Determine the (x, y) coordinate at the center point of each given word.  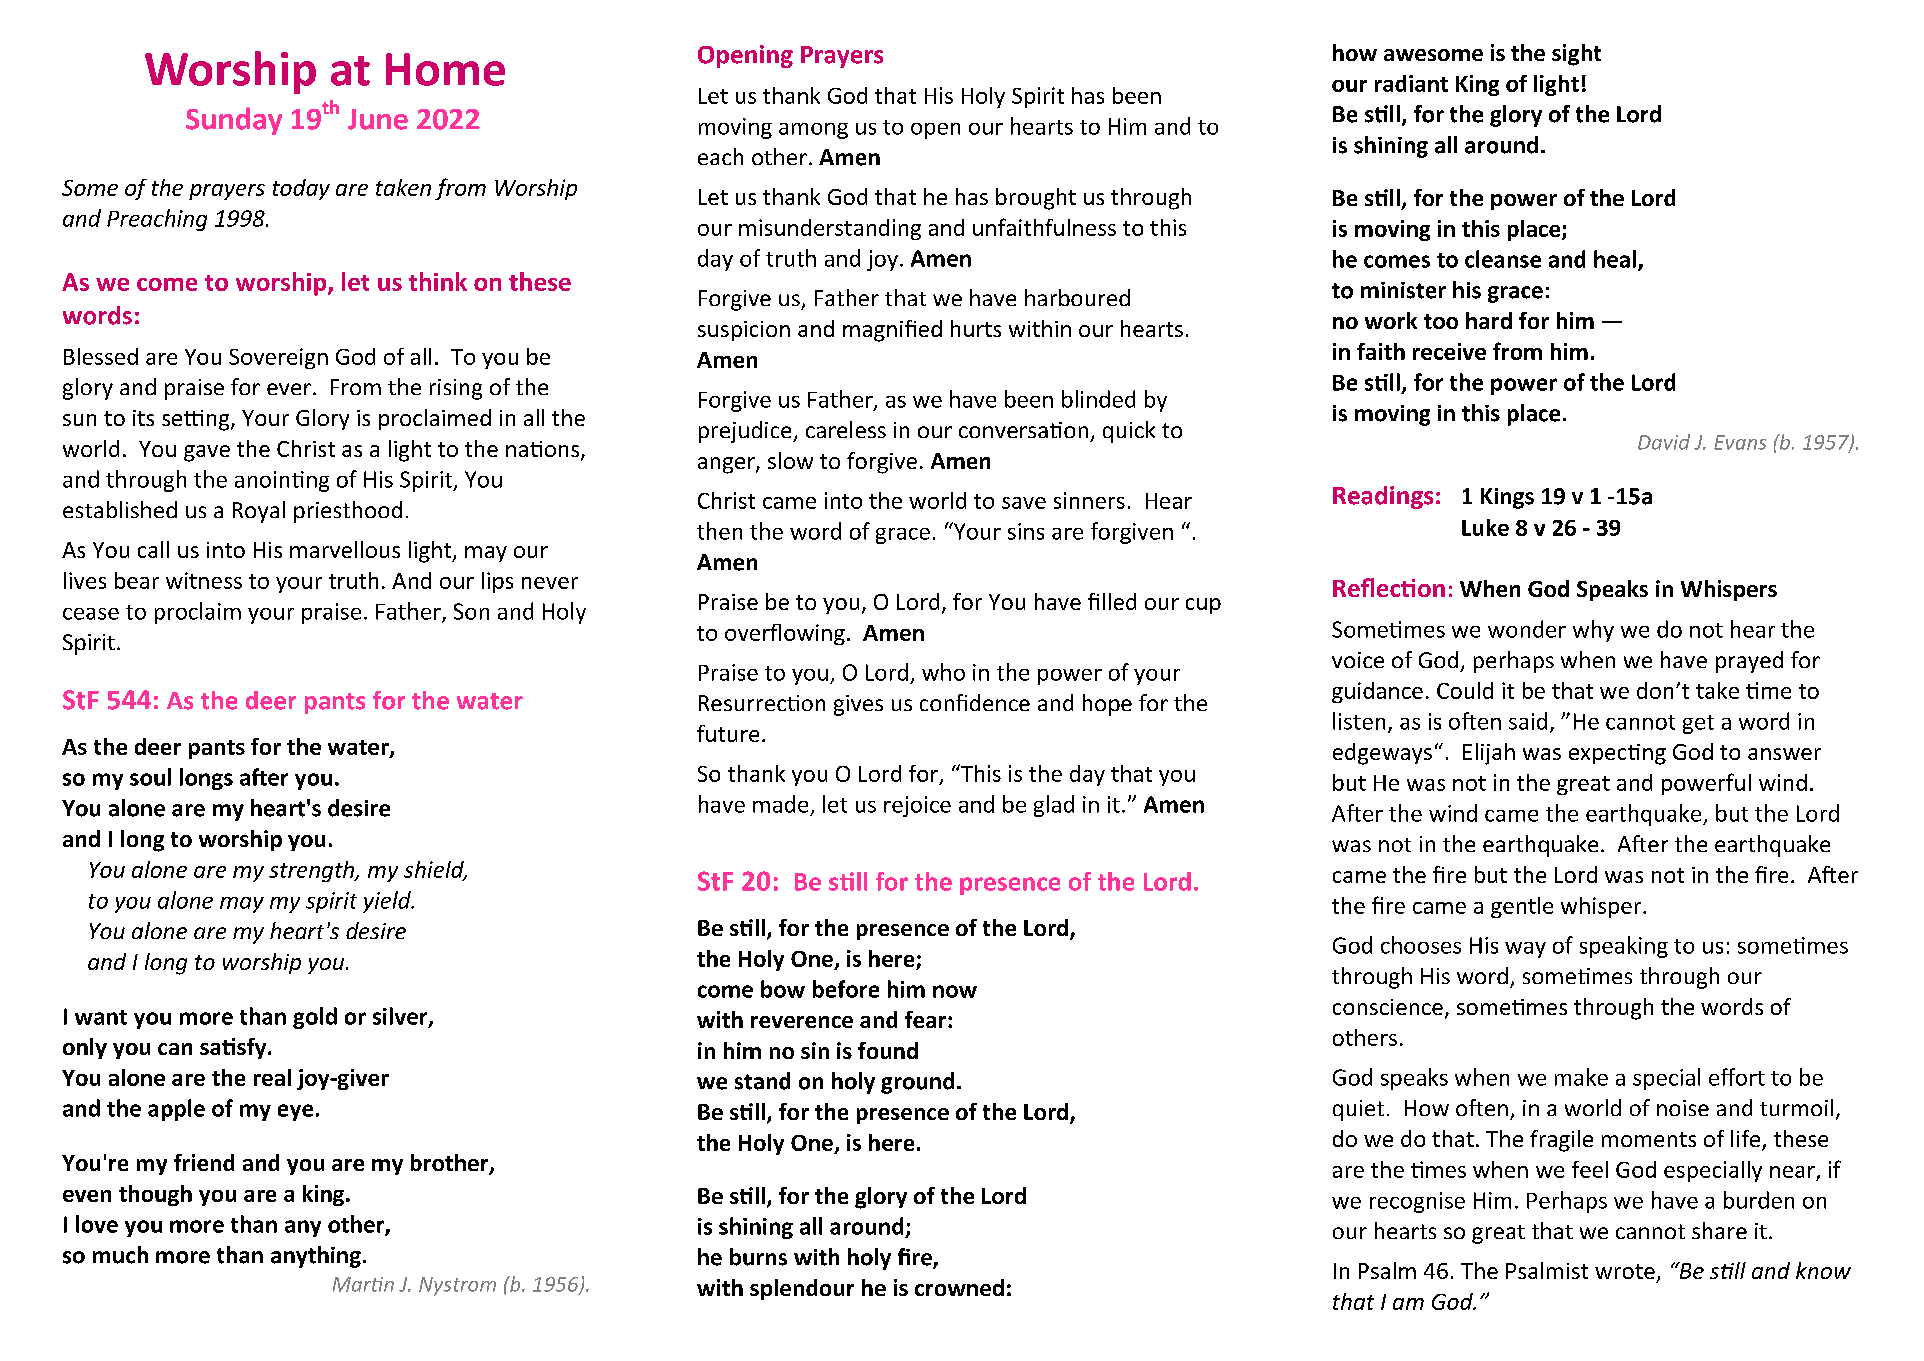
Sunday (234, 121)
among (813, 131)
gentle (1522, 907)
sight (1576, 55)
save (1024, 503)
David (1664, 442)
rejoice (917, 806)
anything (316, 1257)
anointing (282, 481)
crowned (959, 1287)
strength (312, 871)
